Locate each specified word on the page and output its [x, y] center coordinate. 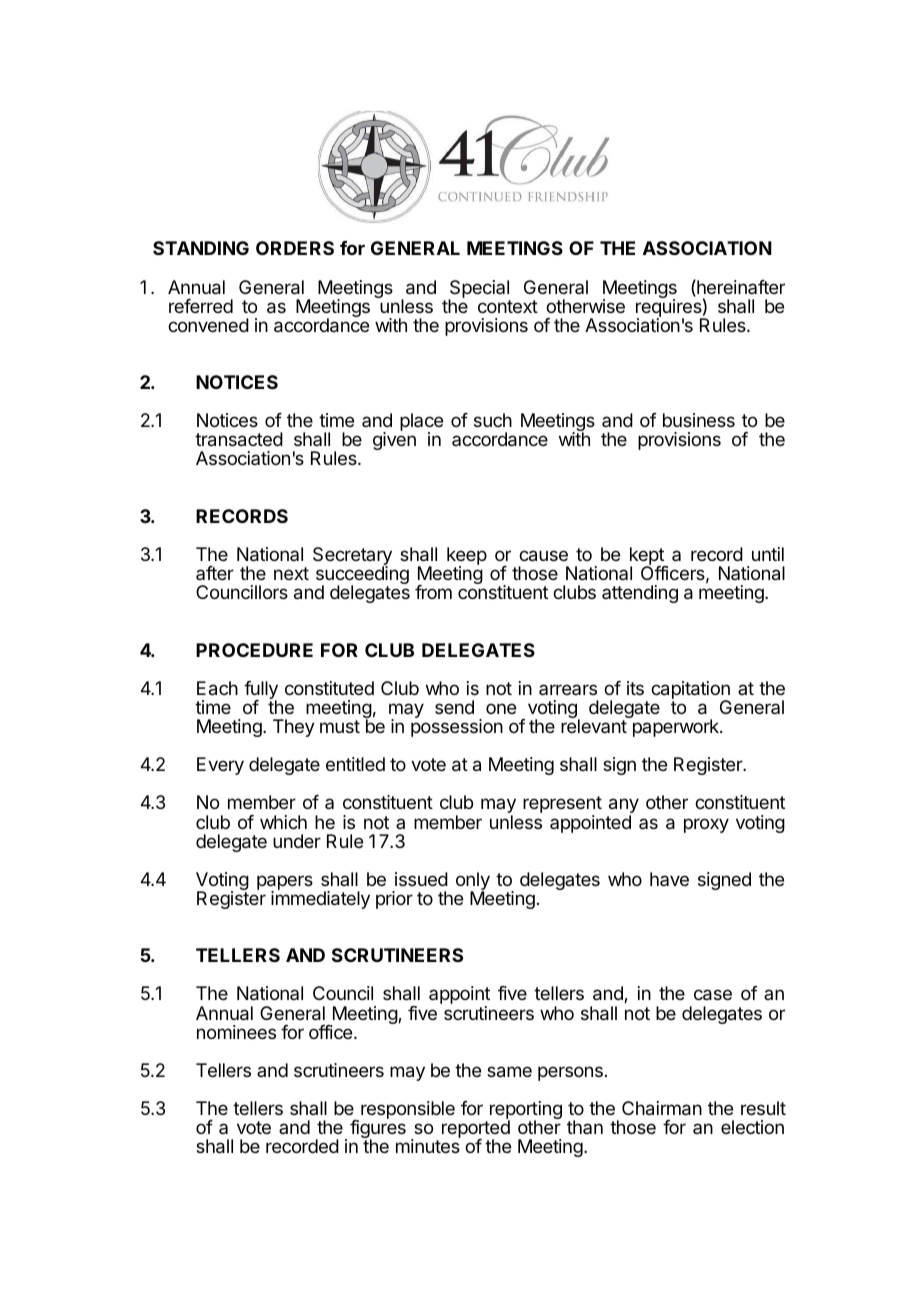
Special [479, 290]
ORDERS [295, 248]
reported [476, 1130]
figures [378, 1129]
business [699, 420]
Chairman [662, 1108]
